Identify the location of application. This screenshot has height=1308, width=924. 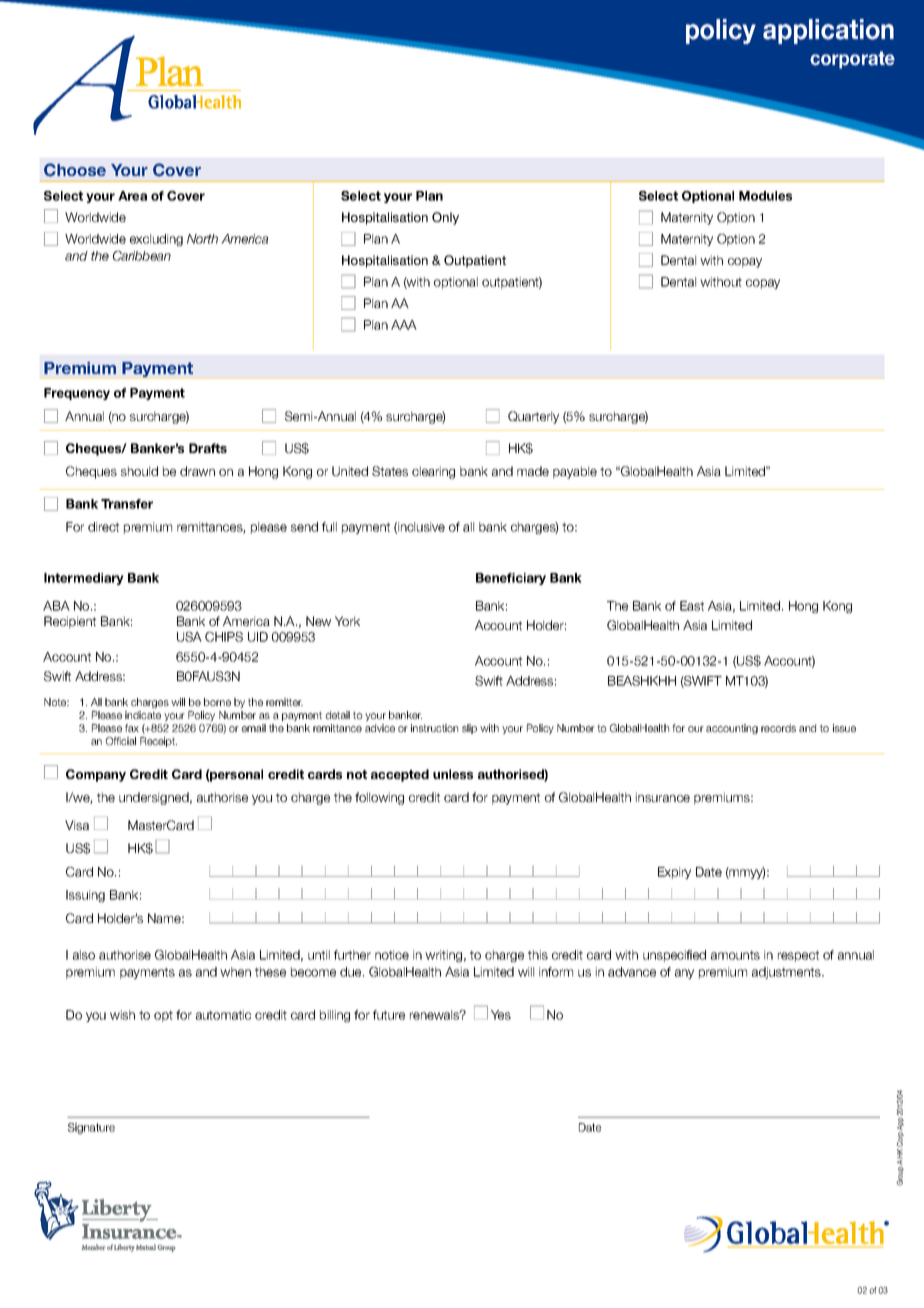
(828, 31).
